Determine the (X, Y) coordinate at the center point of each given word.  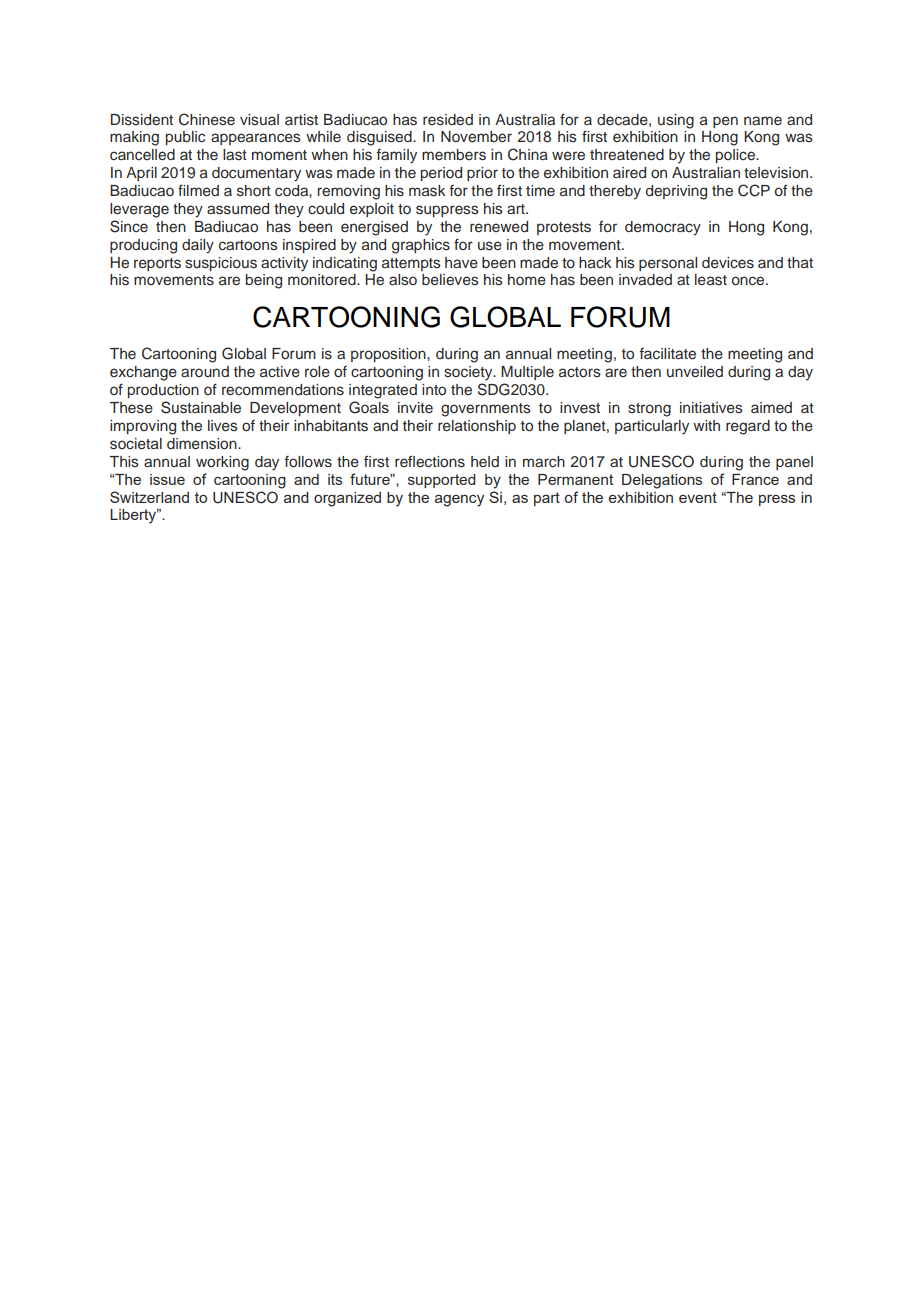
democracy (663, 228)
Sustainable (201, 407)
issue (167, 479)
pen (725, 122)
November (476, 136)
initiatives (711, 408)
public (185, 138)
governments (486, 410)
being (264, 281)
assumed (238, 209)
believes (450, 280)
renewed (499, 227)
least (711, 280)
